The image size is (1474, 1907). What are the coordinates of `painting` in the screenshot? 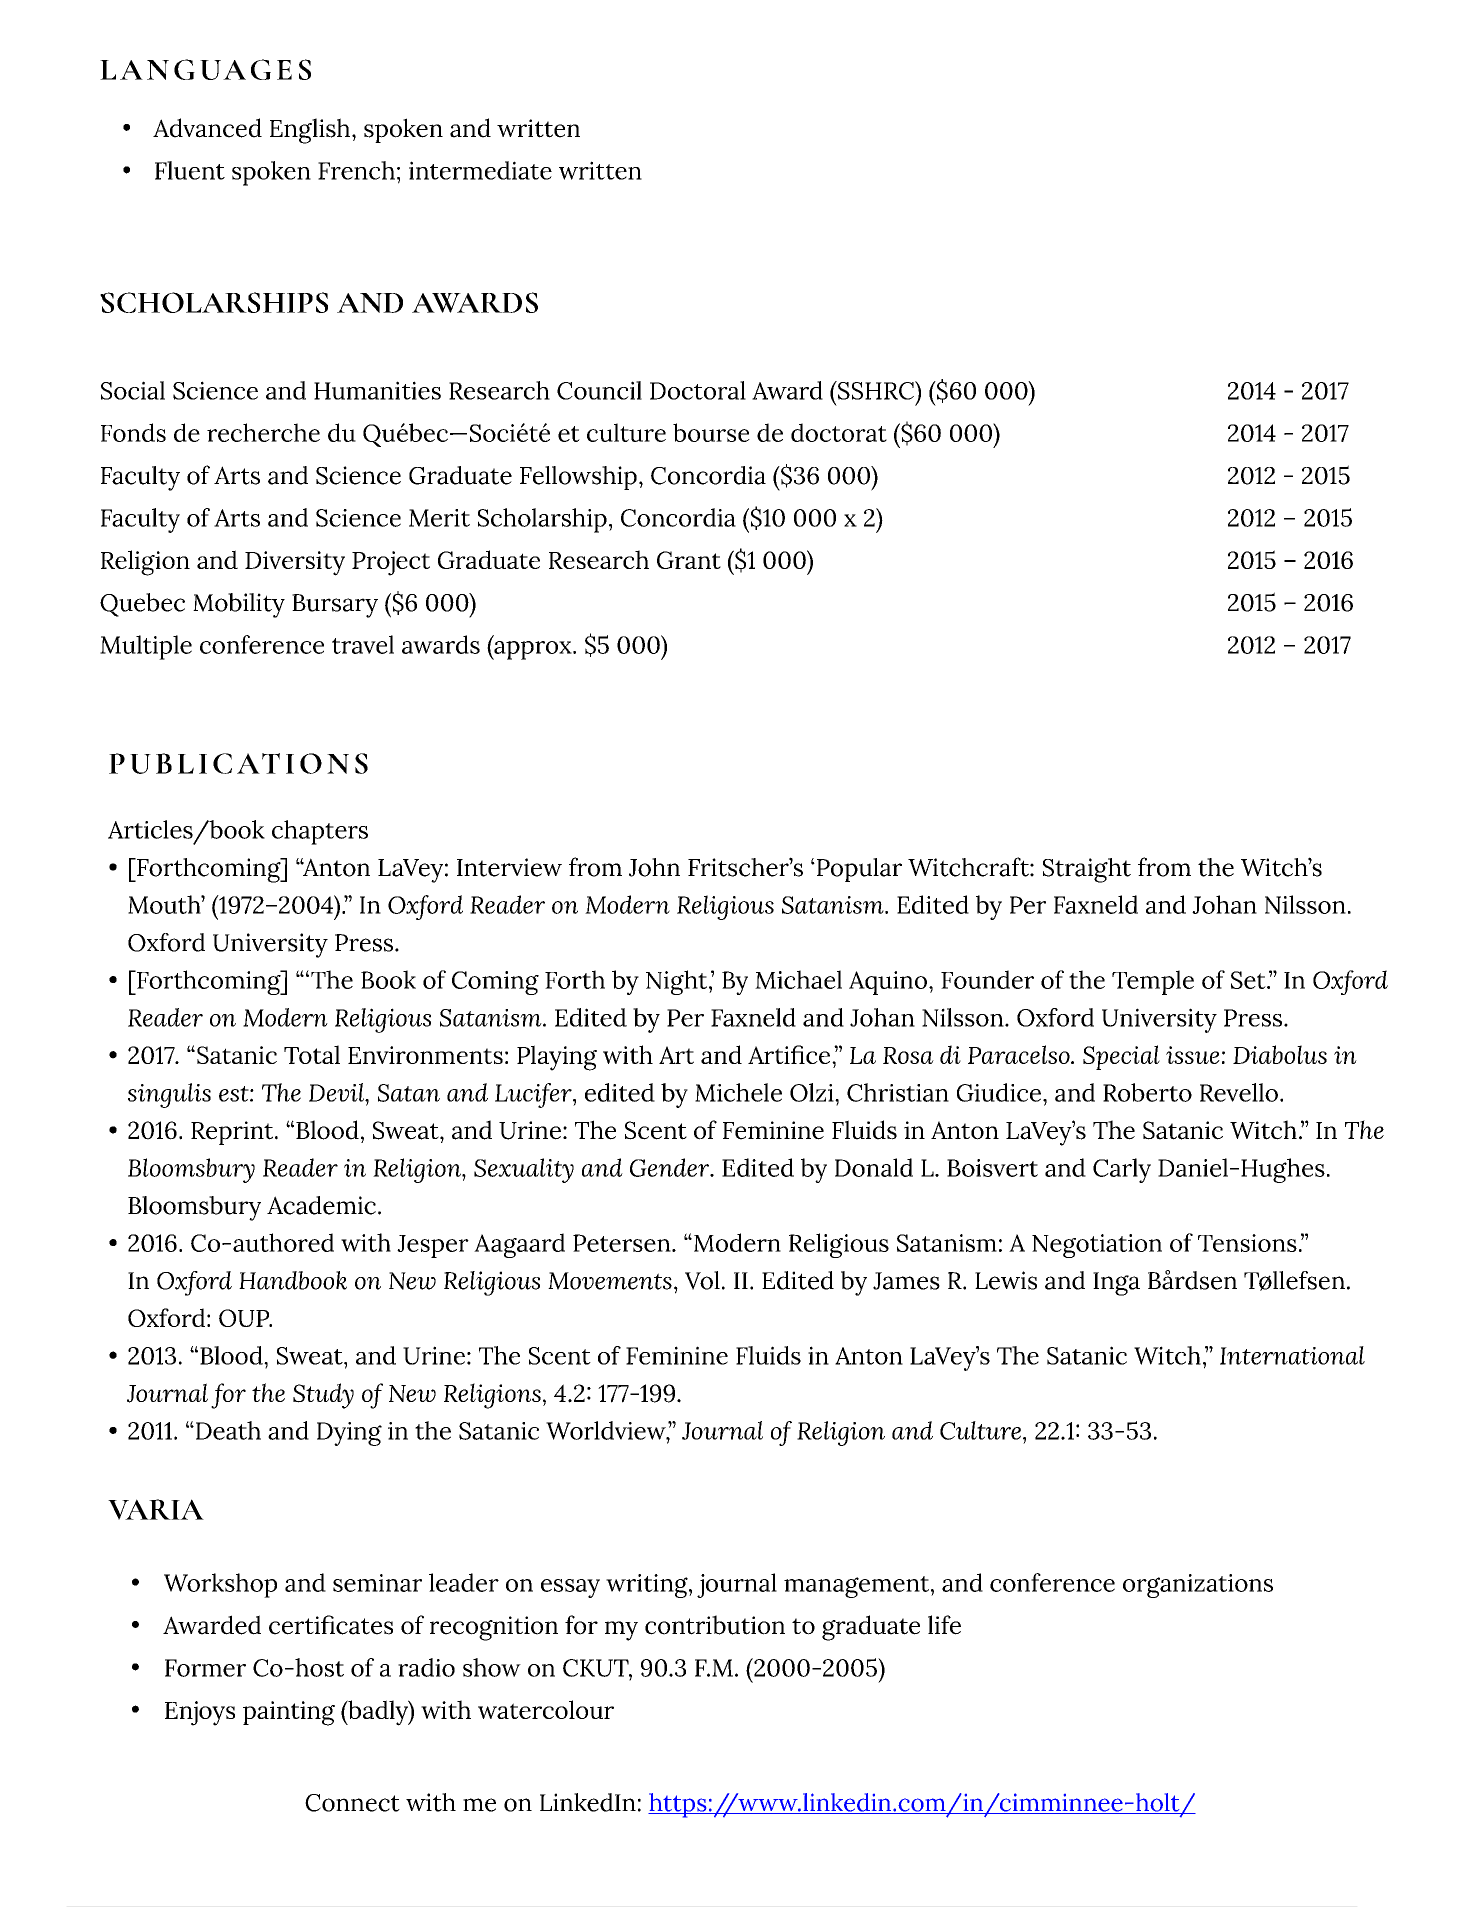 It's located at (289, 1713).
